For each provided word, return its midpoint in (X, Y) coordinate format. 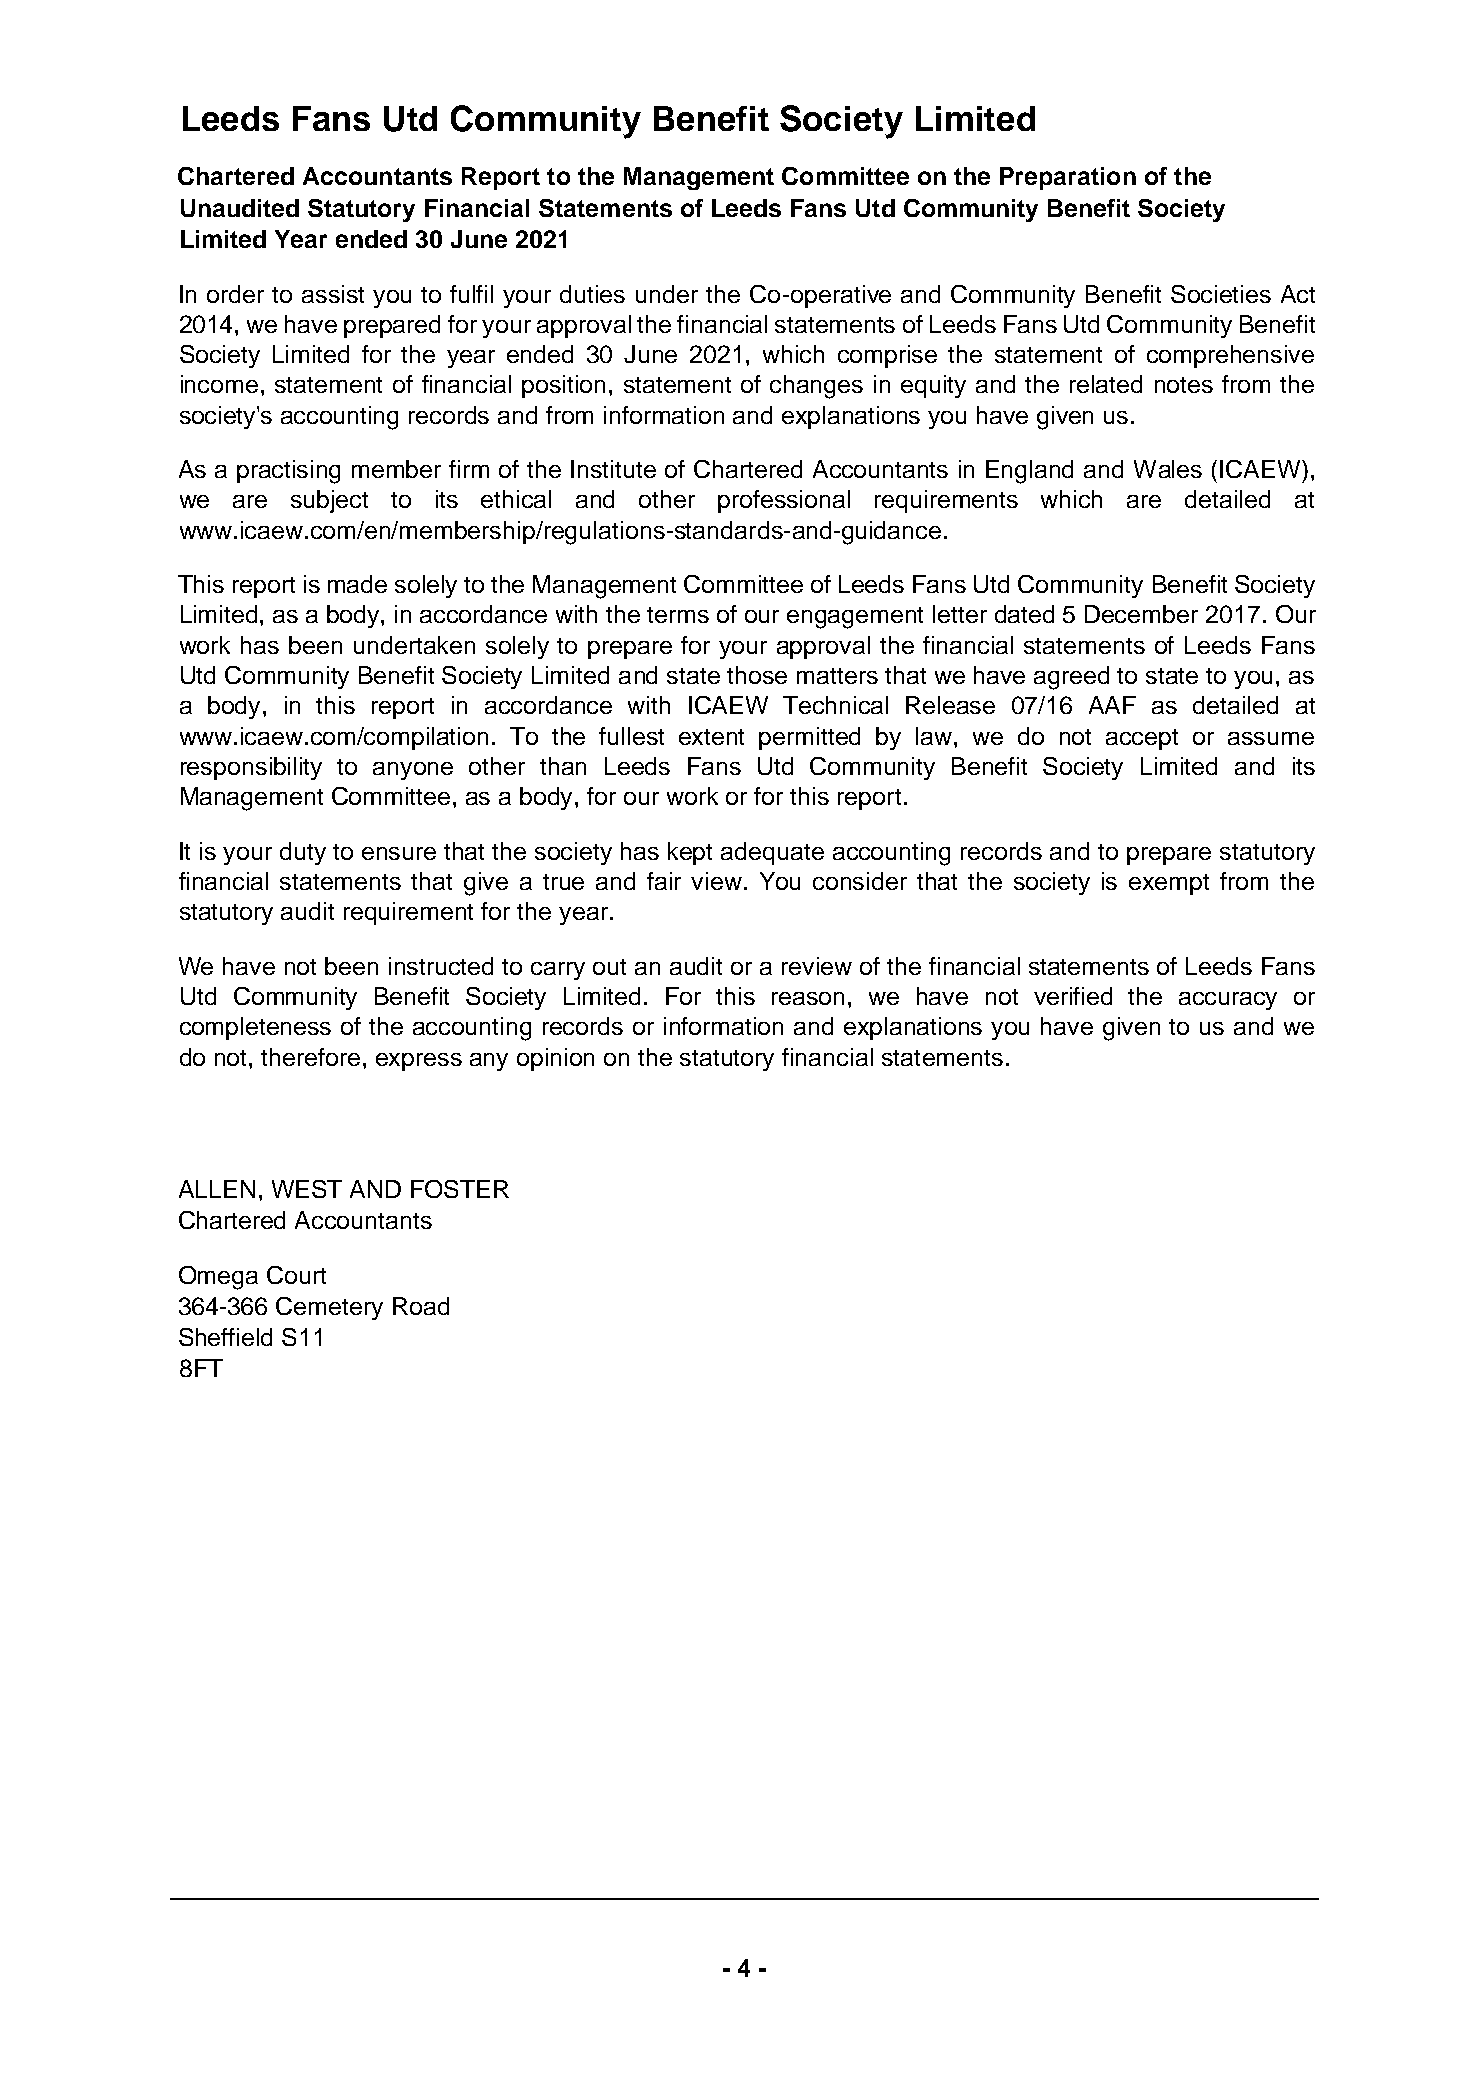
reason (808, 998)
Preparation (1068, 178)
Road (421, 1306)
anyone (413, 771)
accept (1142, 739)
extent (711, 737)
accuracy (1228, 1001)
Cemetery (329, 1308)
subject (329, 501)
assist (333, 294)
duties (592, 294)
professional (784, 501)
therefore (310, 1057)
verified (1073, 996)
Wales (1168, 469)
